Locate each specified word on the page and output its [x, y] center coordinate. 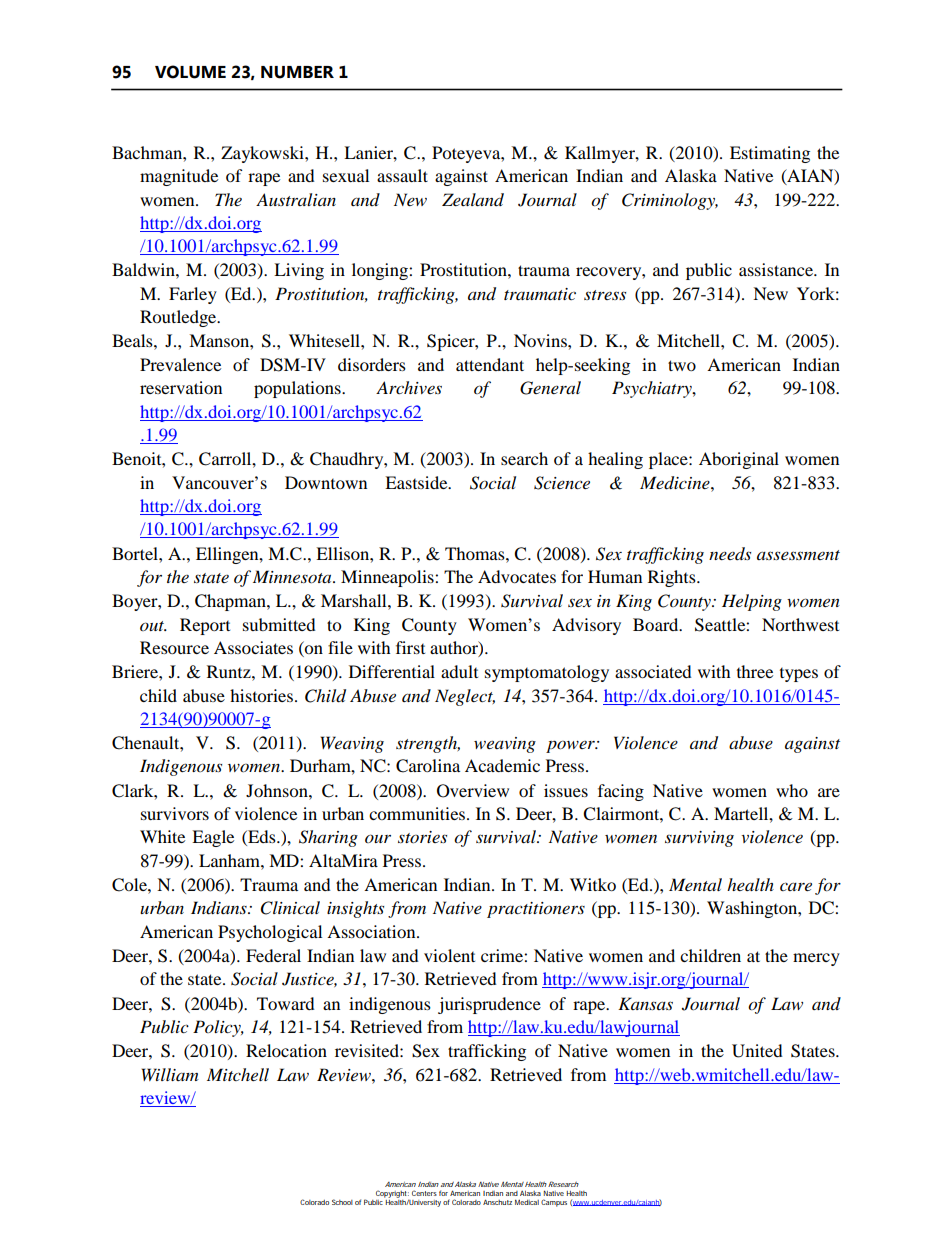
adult [459, 671]
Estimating [770, 154]
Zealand [473, 200]
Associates [253, 647]
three [755, 671]
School [342, 1202]
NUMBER [297, 72]
